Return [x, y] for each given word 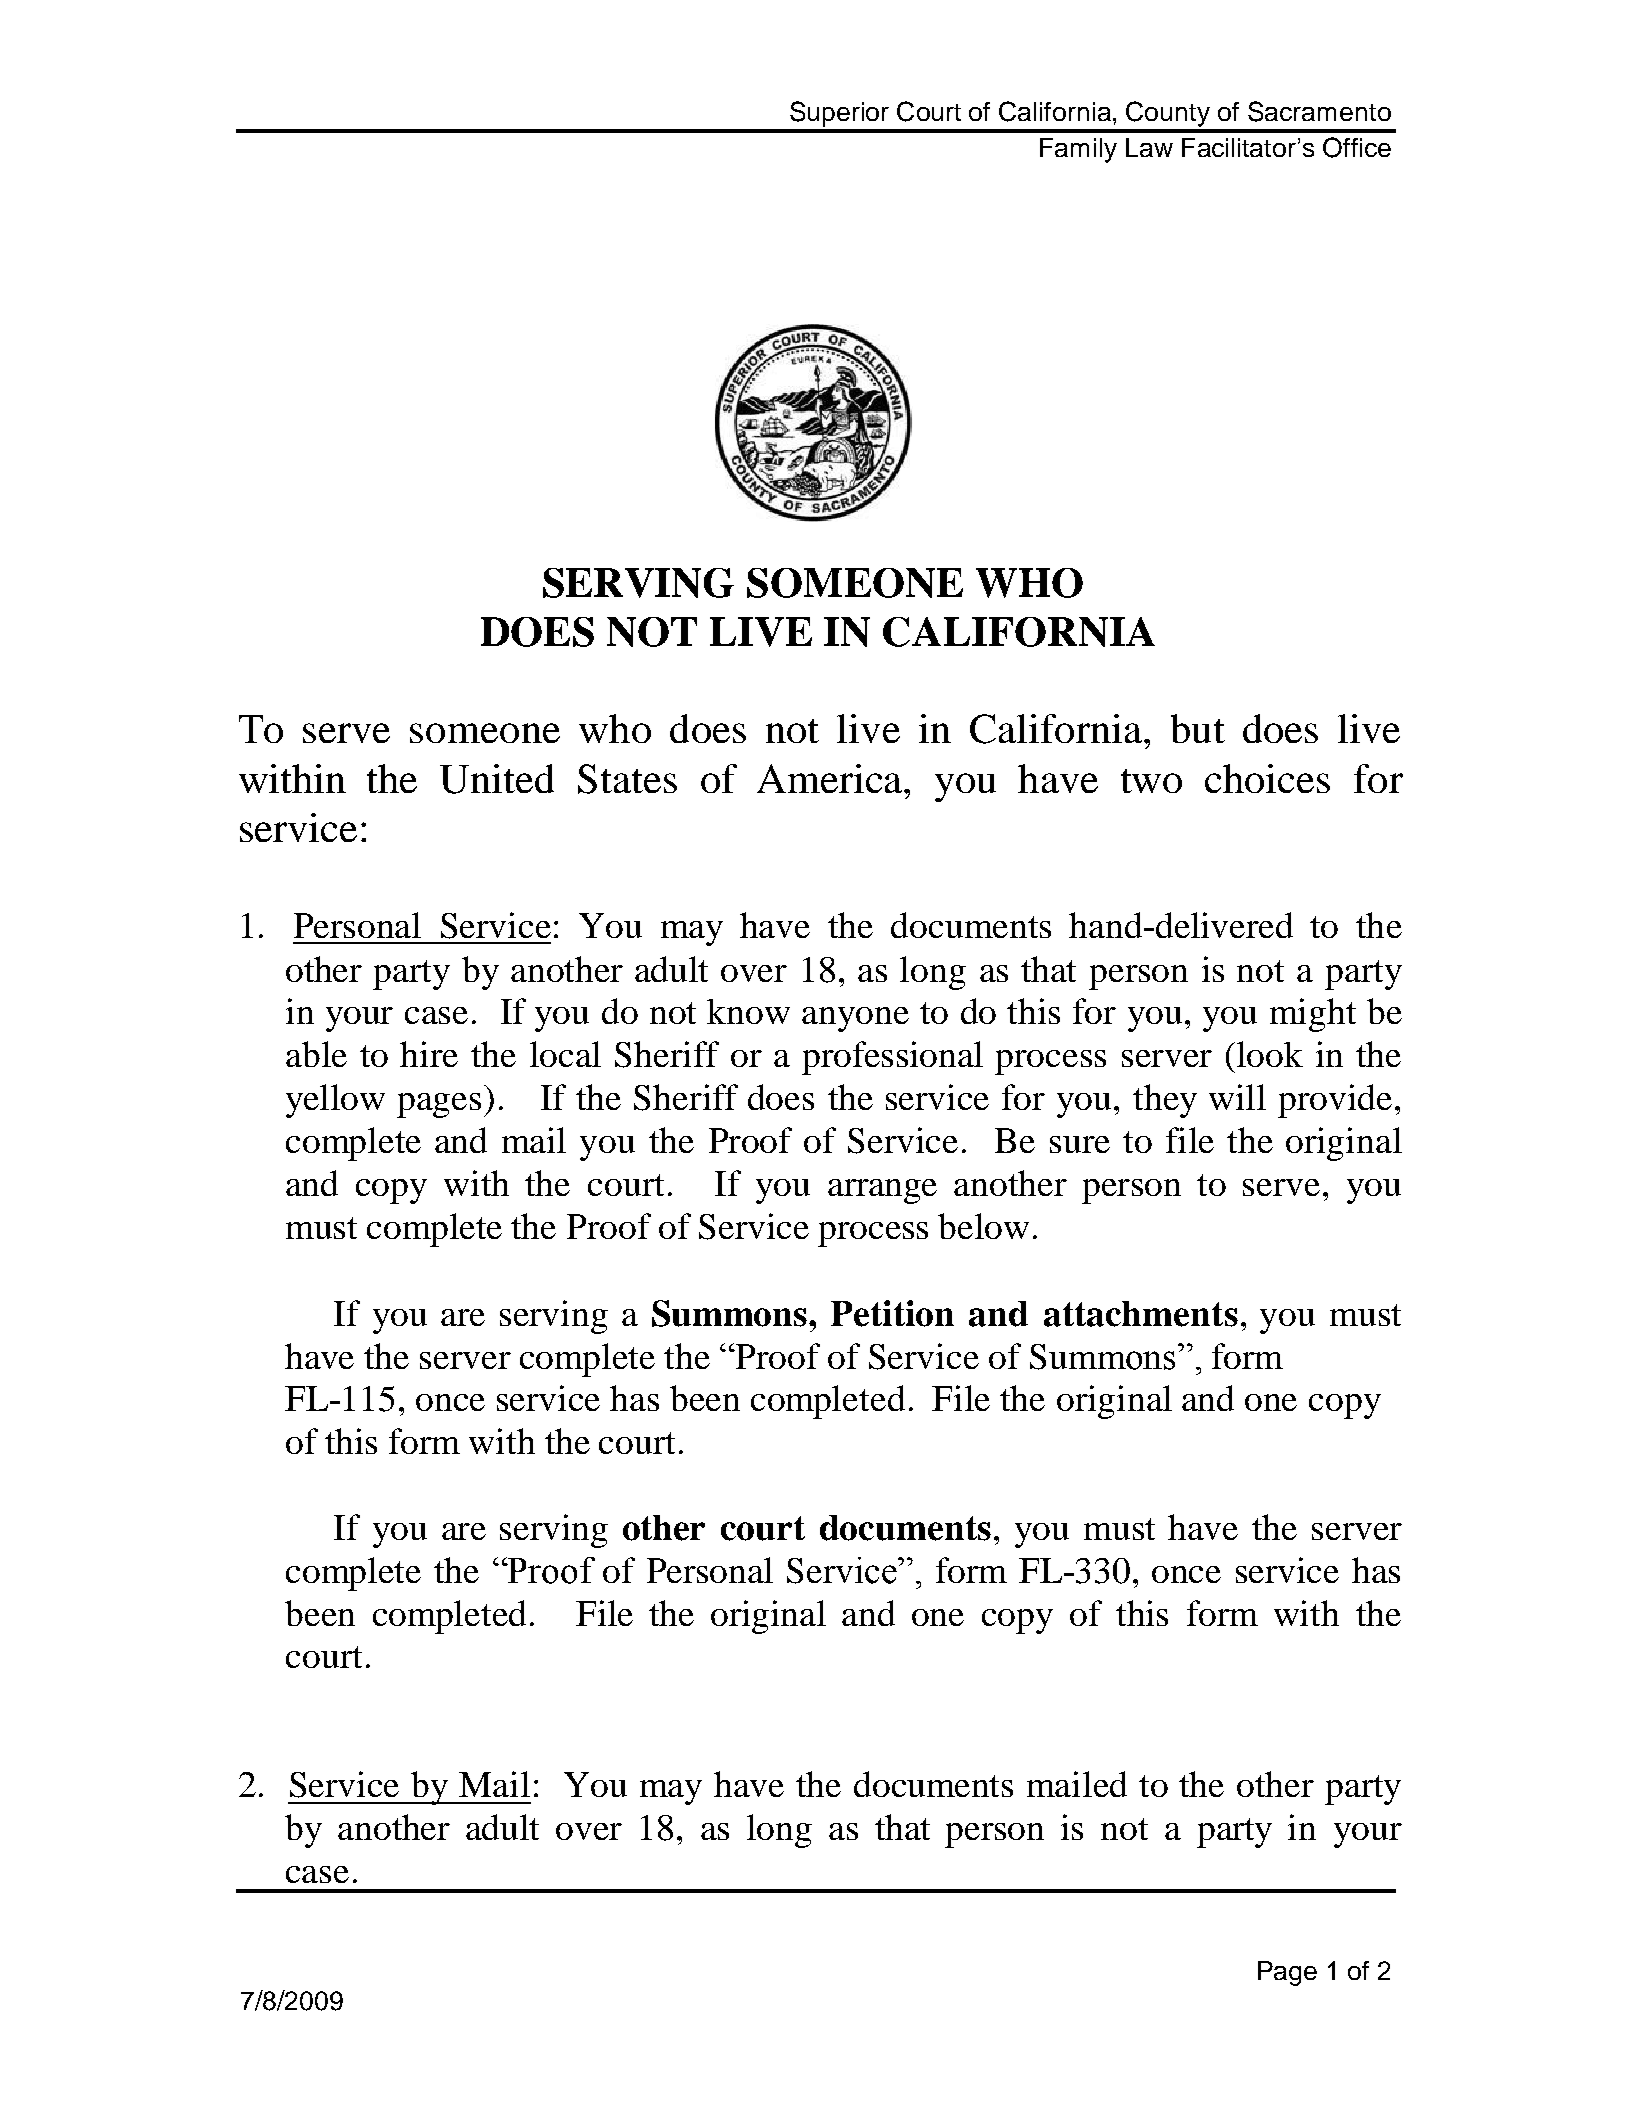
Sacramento [1319, 111]
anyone [855, 1019]
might [1313, 1015]
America [831, 778]
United [497, 779]
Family [1078, 150]
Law [1149, 147]
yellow [335, 1101]
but [1198, 728]
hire [429, 1054]
